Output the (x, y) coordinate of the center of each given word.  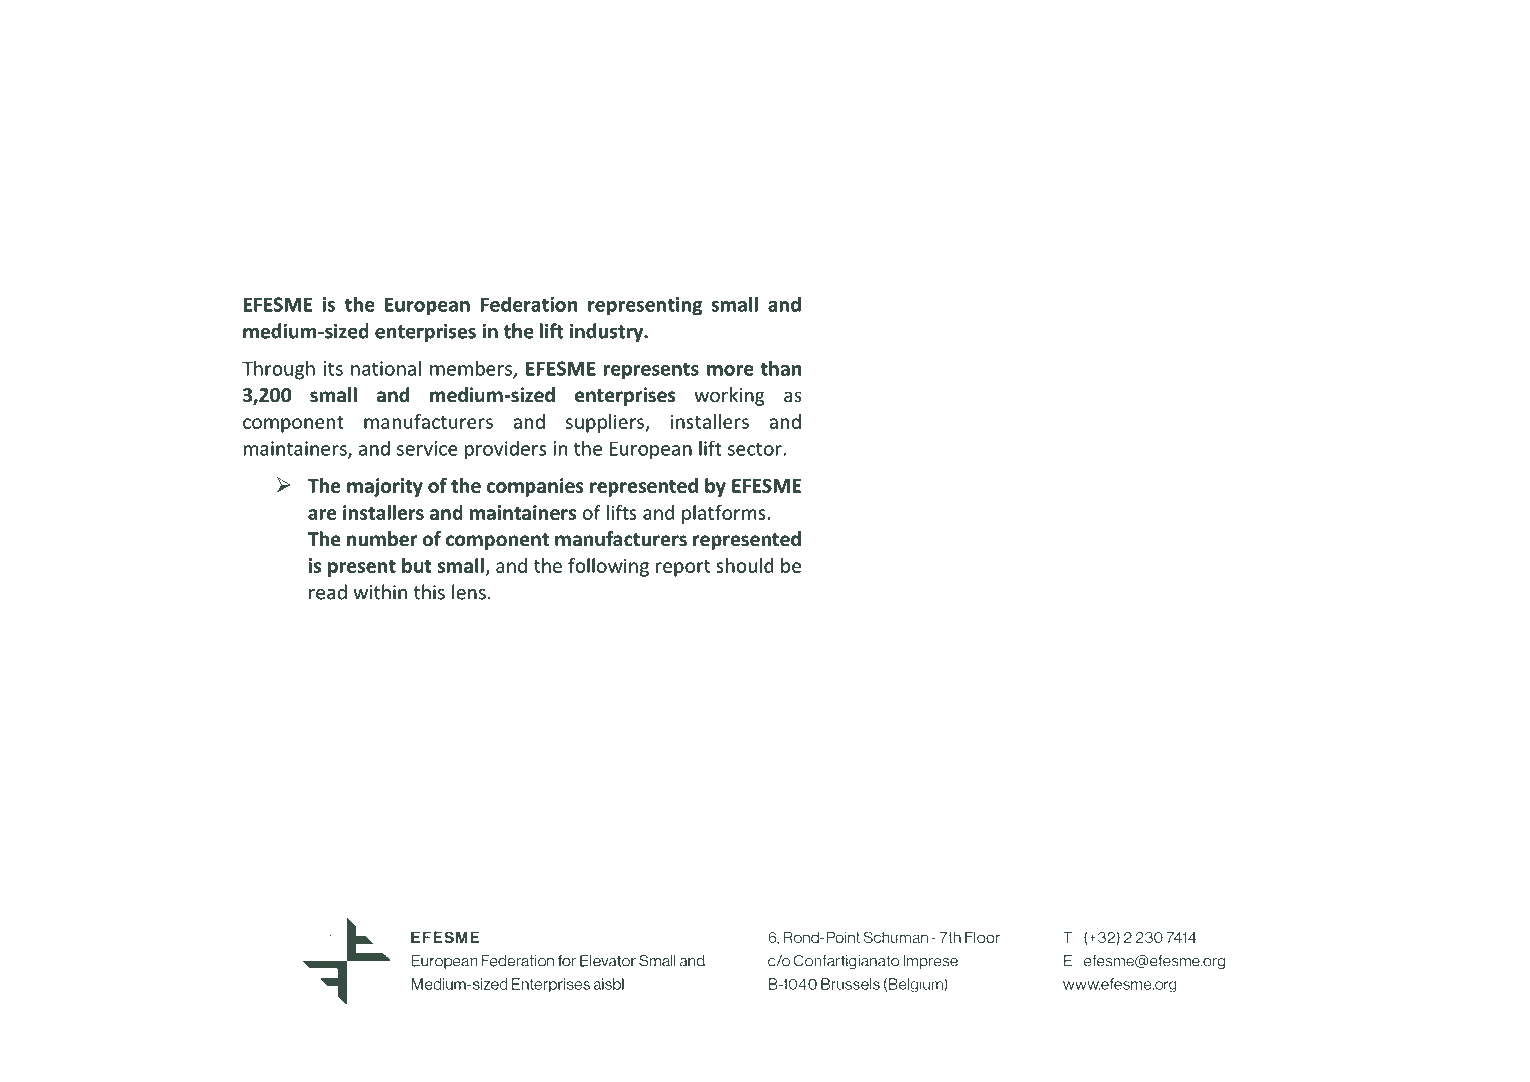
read (328, 592)
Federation (529, 304)
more (730, 370)
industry (607, 332)
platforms (724, 514)
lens (469, 592)
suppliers (606, 423)
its (333, 368)
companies (535, 487)
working (729, 396)
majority (385, 487)
